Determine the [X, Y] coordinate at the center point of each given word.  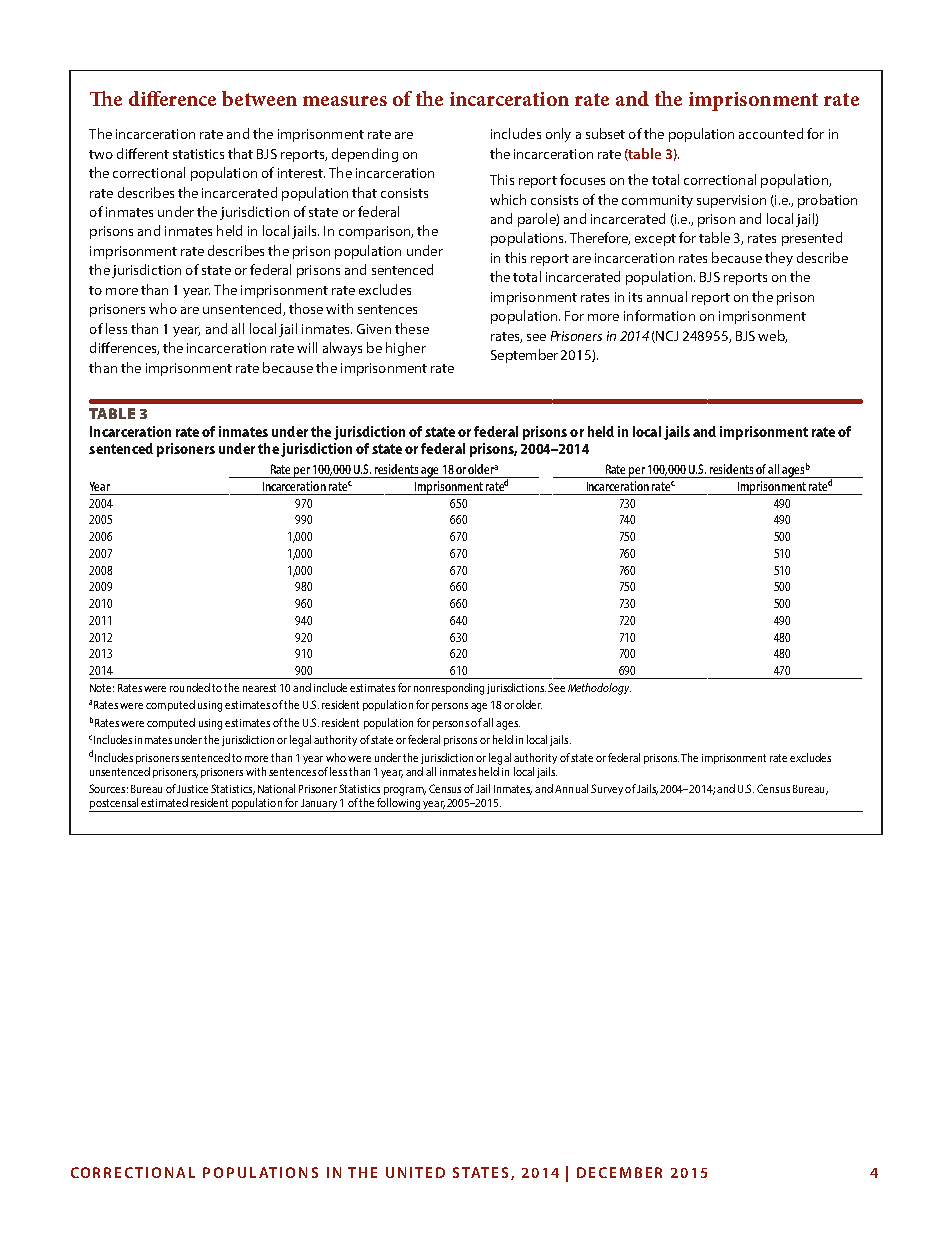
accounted [771, 133]
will [307, 347]
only [558, 135]
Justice [192, 789]
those [306, 308]
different [143, 153]
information [659, 315]
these [412, 328]
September [524, 356]
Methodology [599, 689]
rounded [190, 687]
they [779, 259]
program [405, 791]
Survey [607, 789]
